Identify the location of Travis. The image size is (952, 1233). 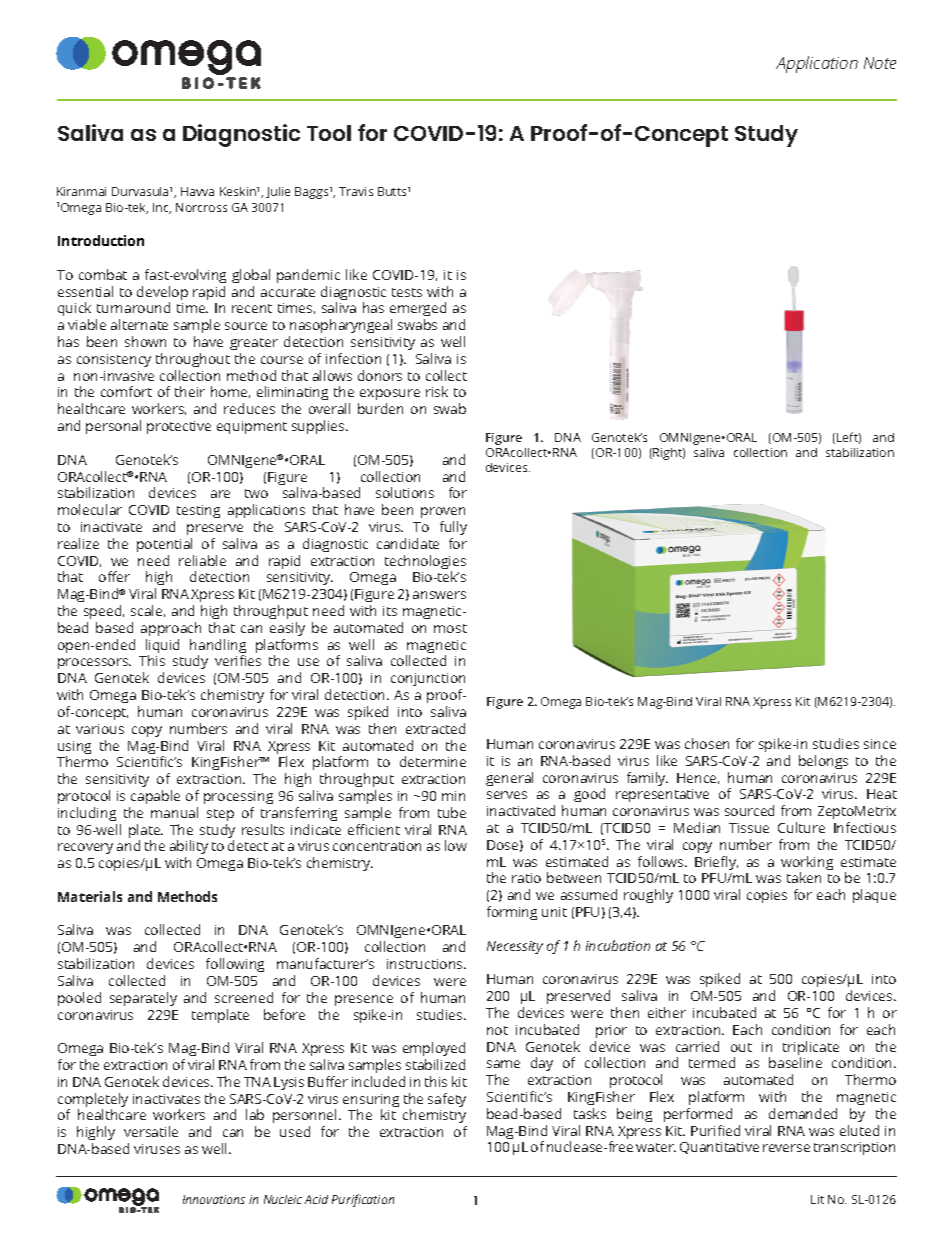
(356, 191).
